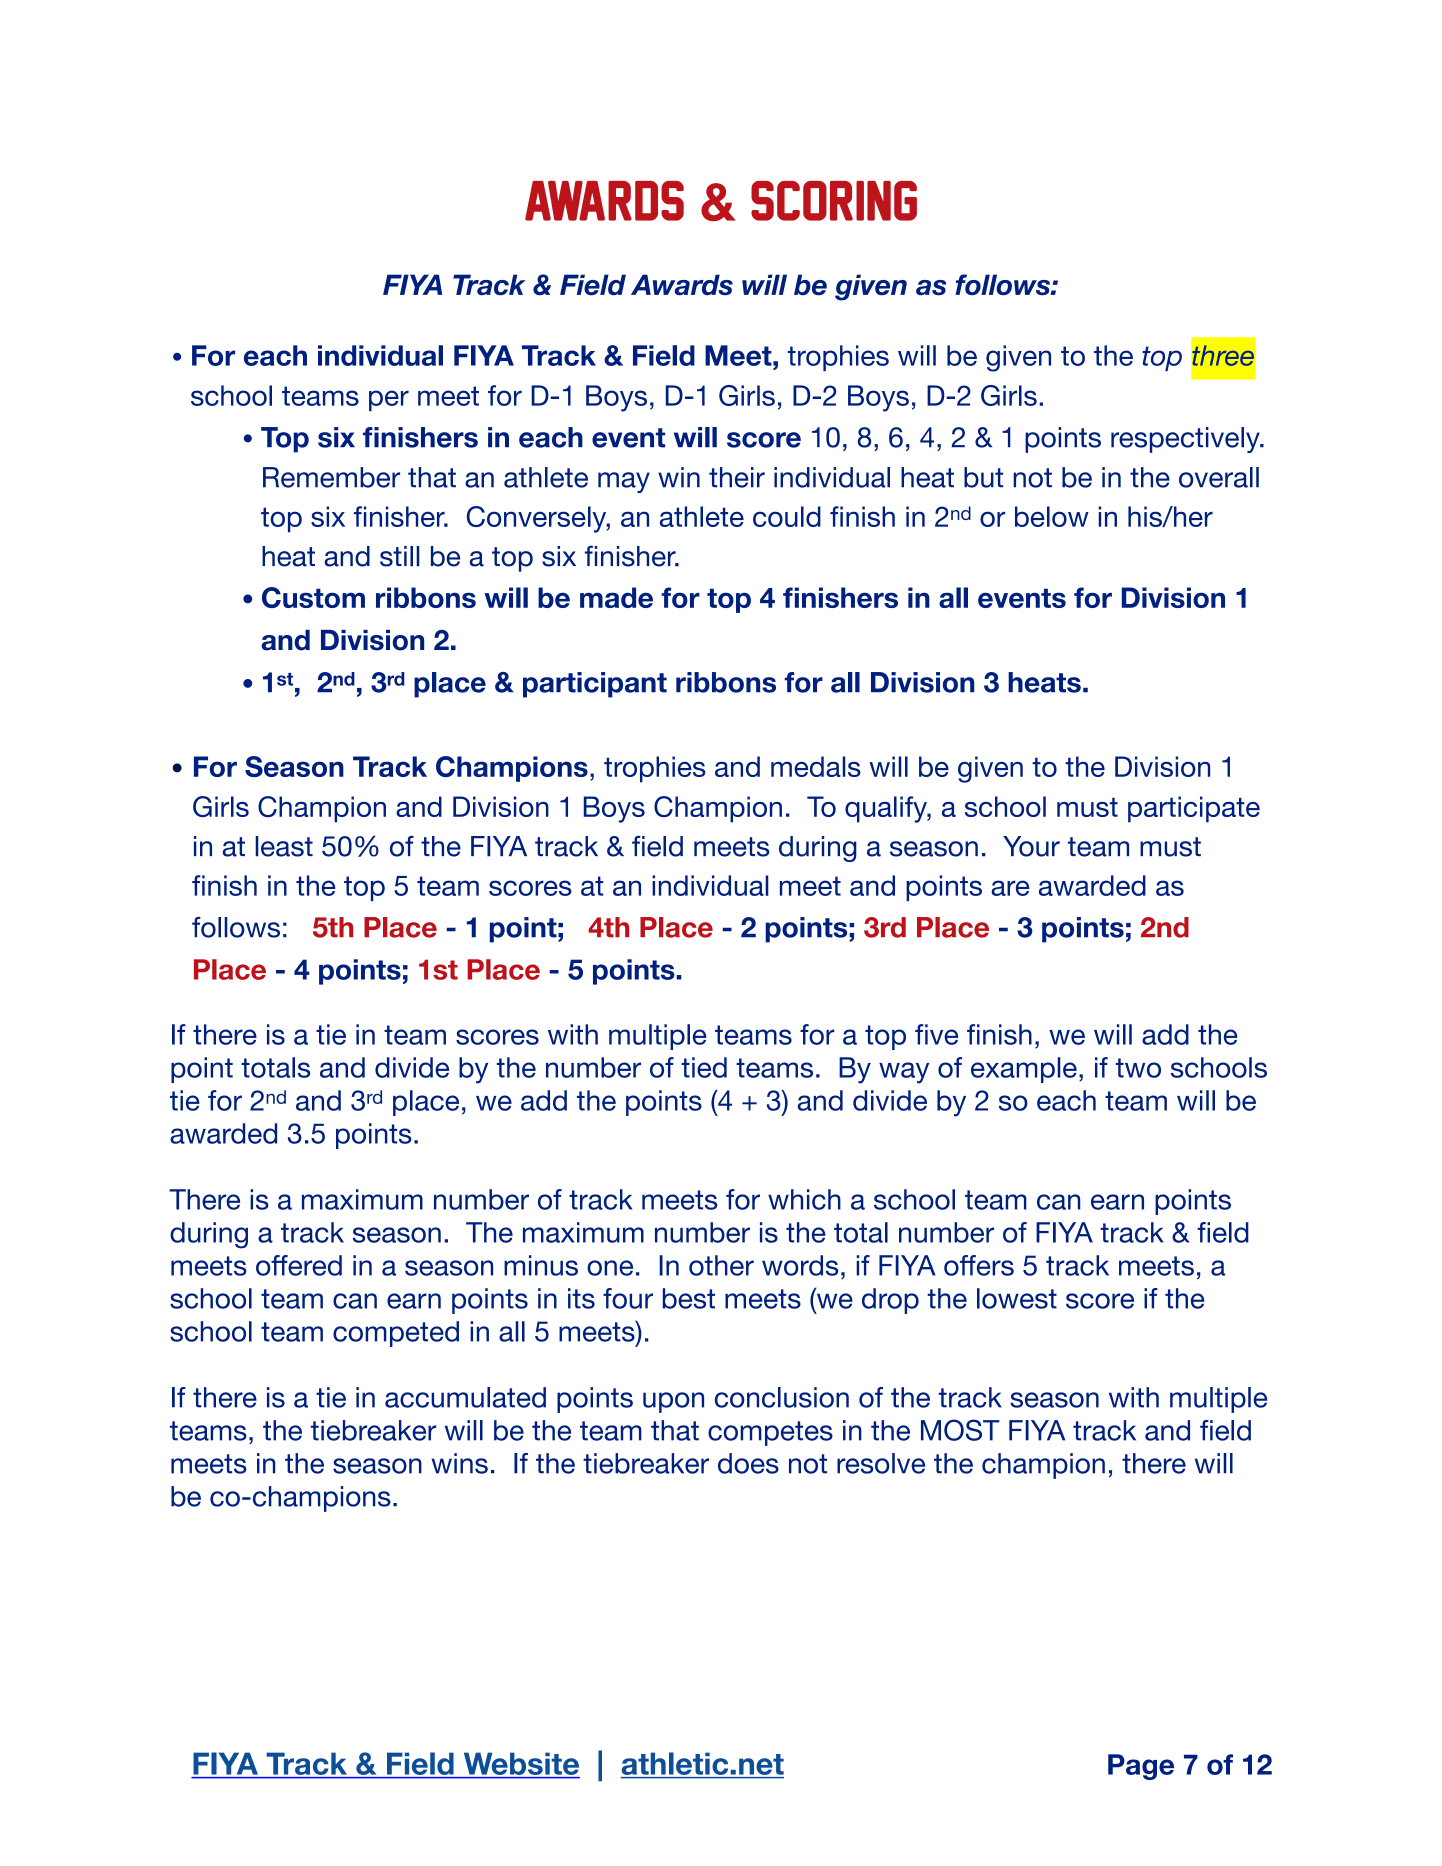 The width and height of the screenshot is (1442, 1866). I want to click on SCORING, so click(834, 201).
